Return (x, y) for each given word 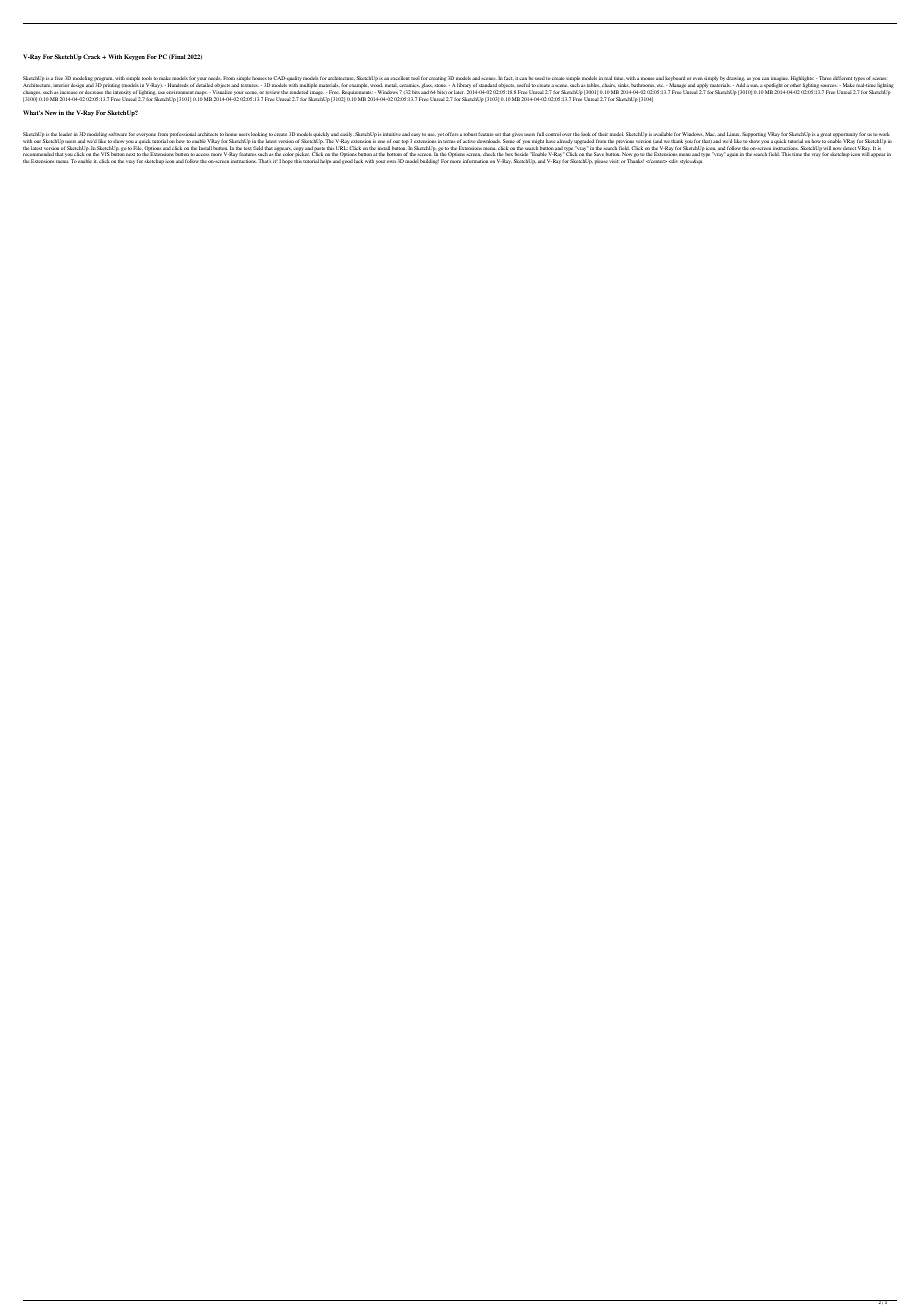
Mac (710, 134)
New (51, 112)
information (475, 161)
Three (825, 78)
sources (829, 85)
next (130, 154)
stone (441, 85)
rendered (299, 92)
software (118, 134)
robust (470, 134)
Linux (734, 134)
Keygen (134, 57)
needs (215, 78)
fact (509, 78)
